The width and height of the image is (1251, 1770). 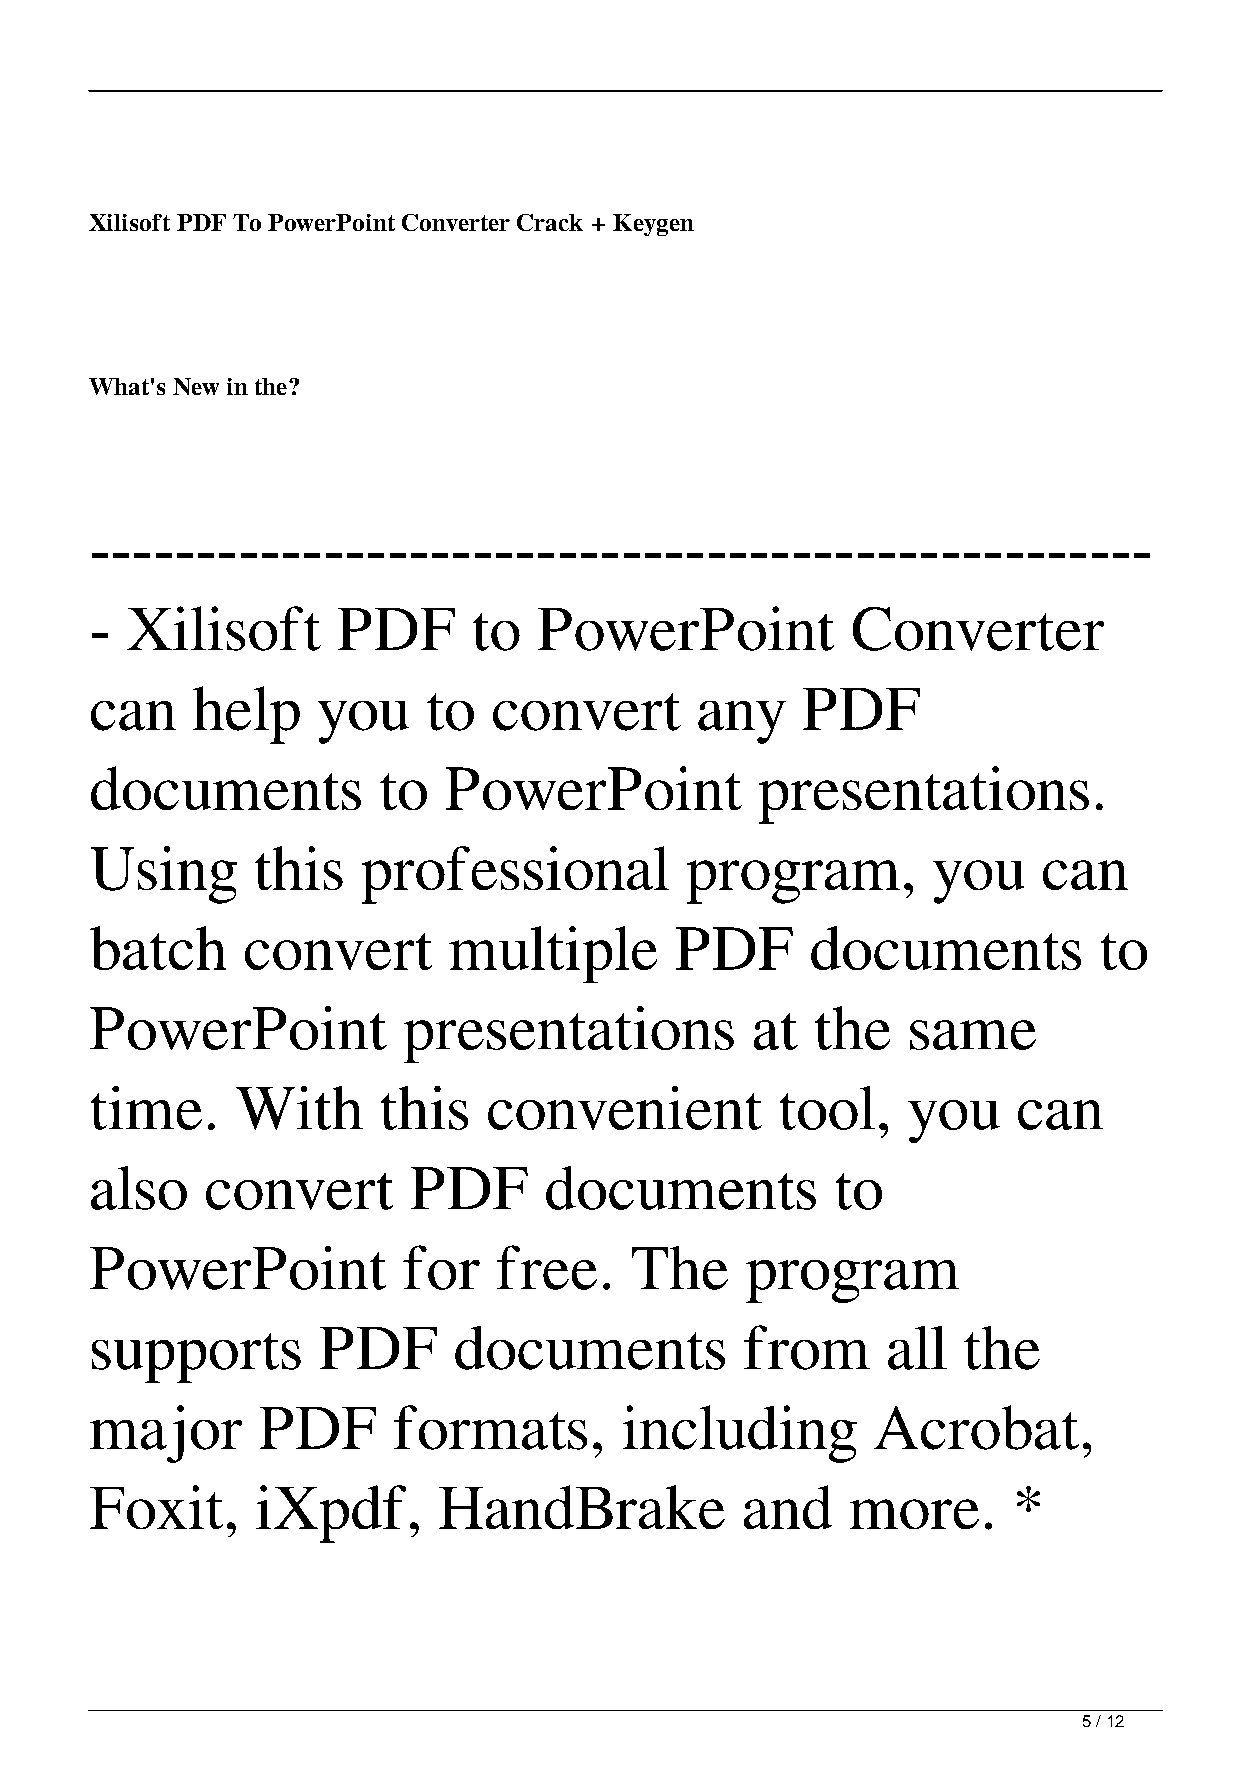 What do you see at coordinates (550, 222) in the image?
I see `Crack` at bounding box center [550, 222].
